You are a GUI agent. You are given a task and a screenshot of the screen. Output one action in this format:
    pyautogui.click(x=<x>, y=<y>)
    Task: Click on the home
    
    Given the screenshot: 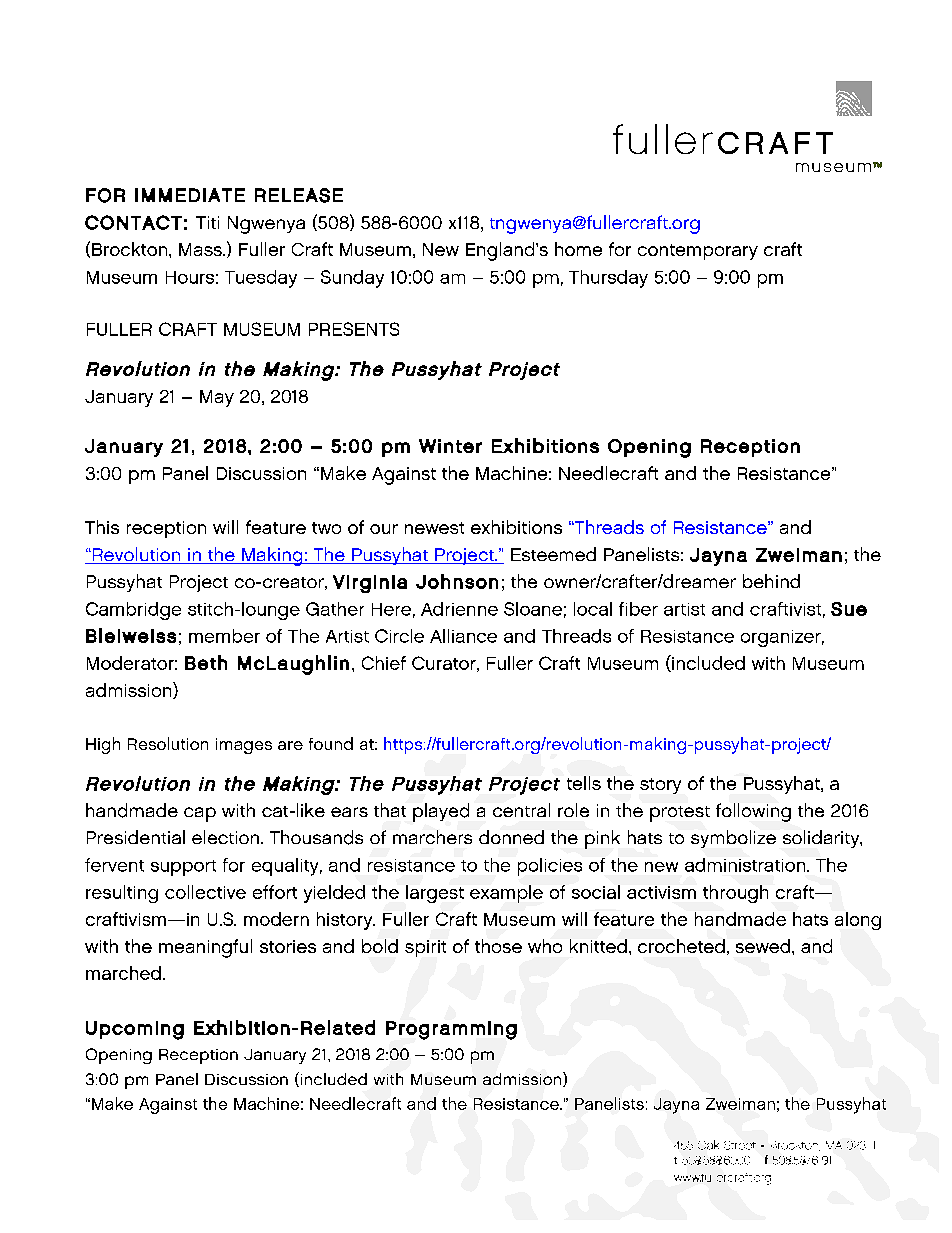 What is the action you would take?
    pyautogui.click(x=578, y=249)
